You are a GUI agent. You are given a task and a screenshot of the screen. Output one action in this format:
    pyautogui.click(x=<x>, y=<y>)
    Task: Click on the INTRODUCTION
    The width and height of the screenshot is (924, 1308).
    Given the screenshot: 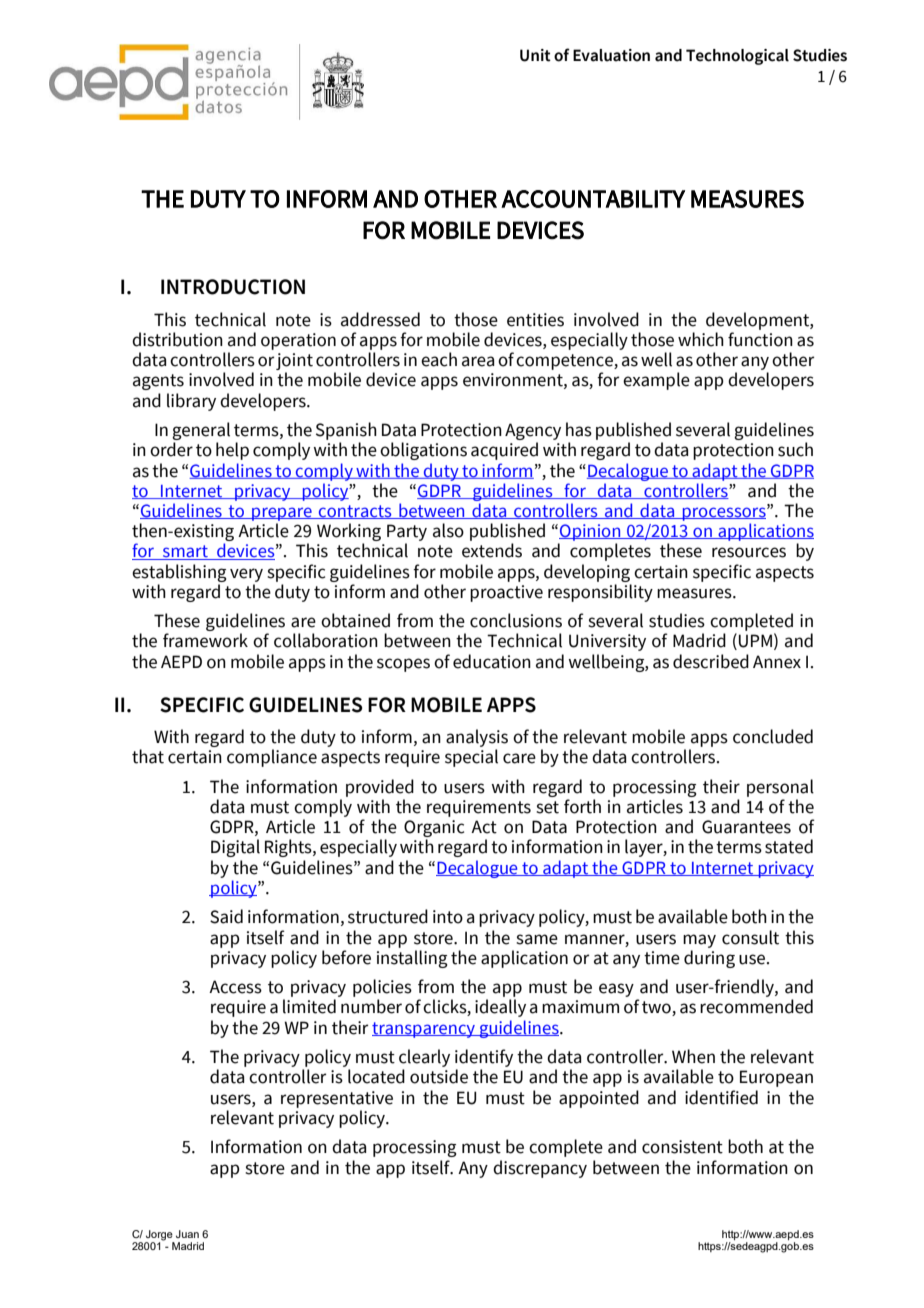 What is the action you would take?
    pyautogui.click(x=233, y=287)
